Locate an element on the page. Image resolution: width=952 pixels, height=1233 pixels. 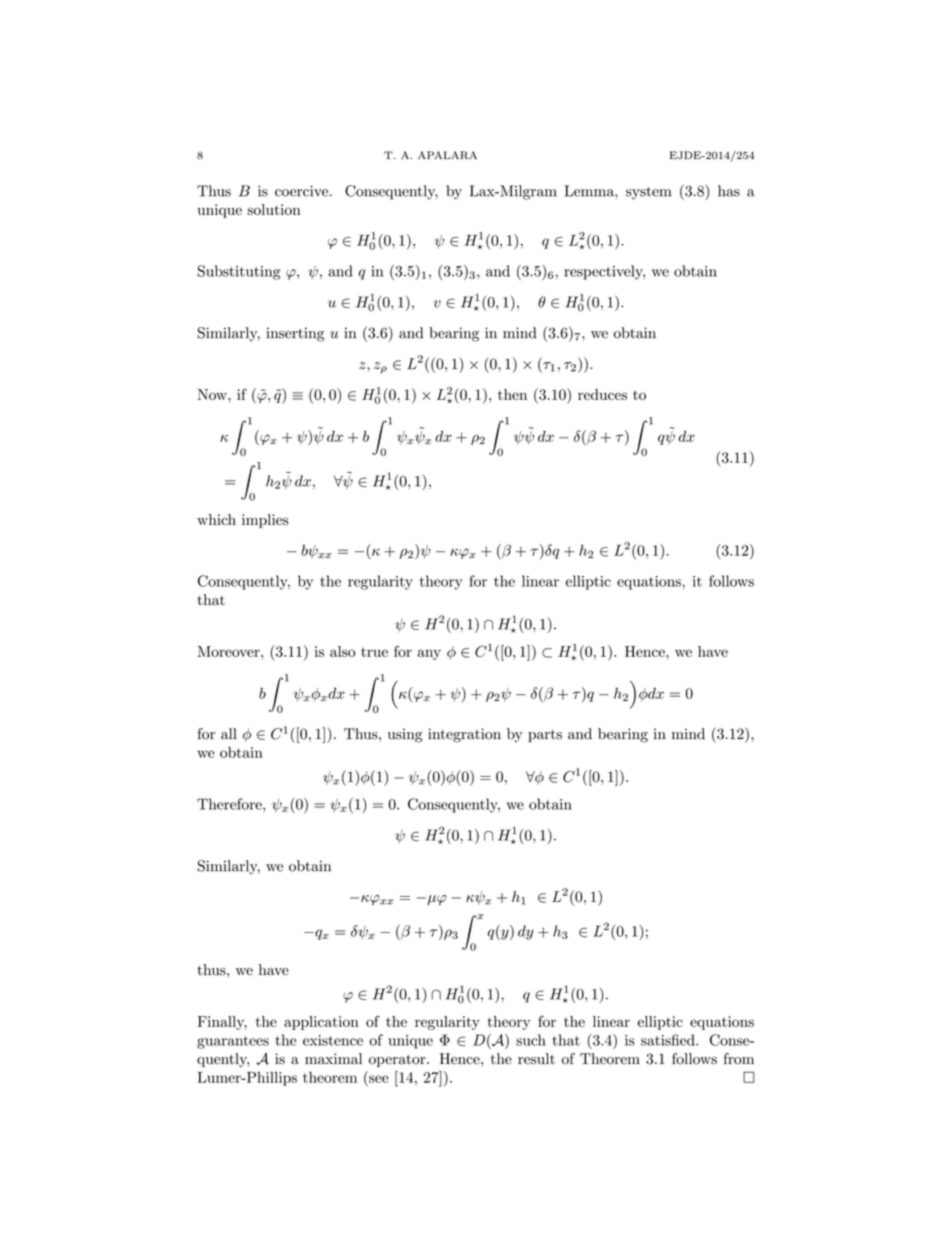
such is located at coordinates (531, 1040).
